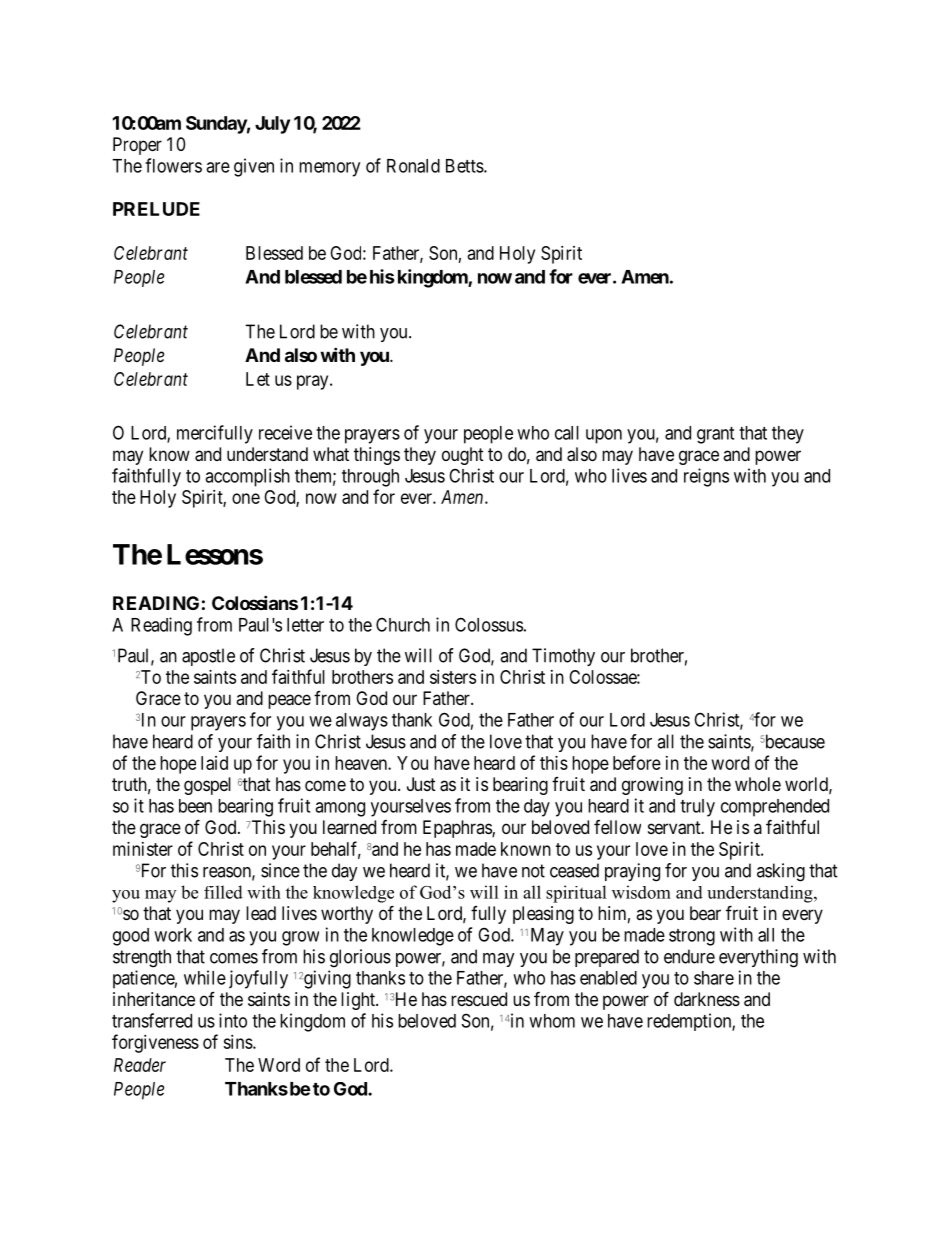 The image size is (952, 1233). What do you see at coordinates (173, 165) in the page?
I see `flowers` at bounding box center [173, 165].
